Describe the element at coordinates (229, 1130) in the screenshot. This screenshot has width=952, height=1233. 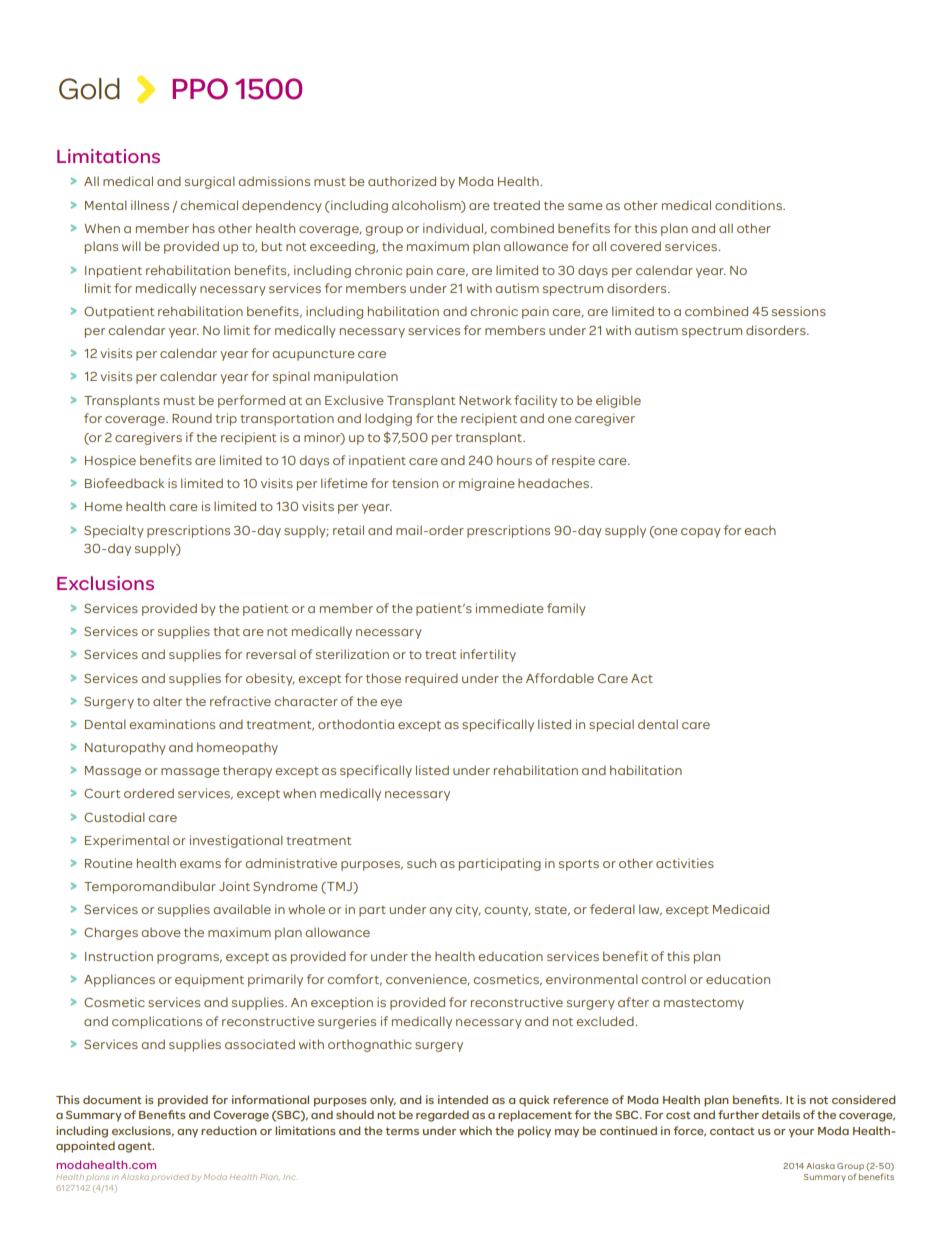
I see `reduction` at that location.
